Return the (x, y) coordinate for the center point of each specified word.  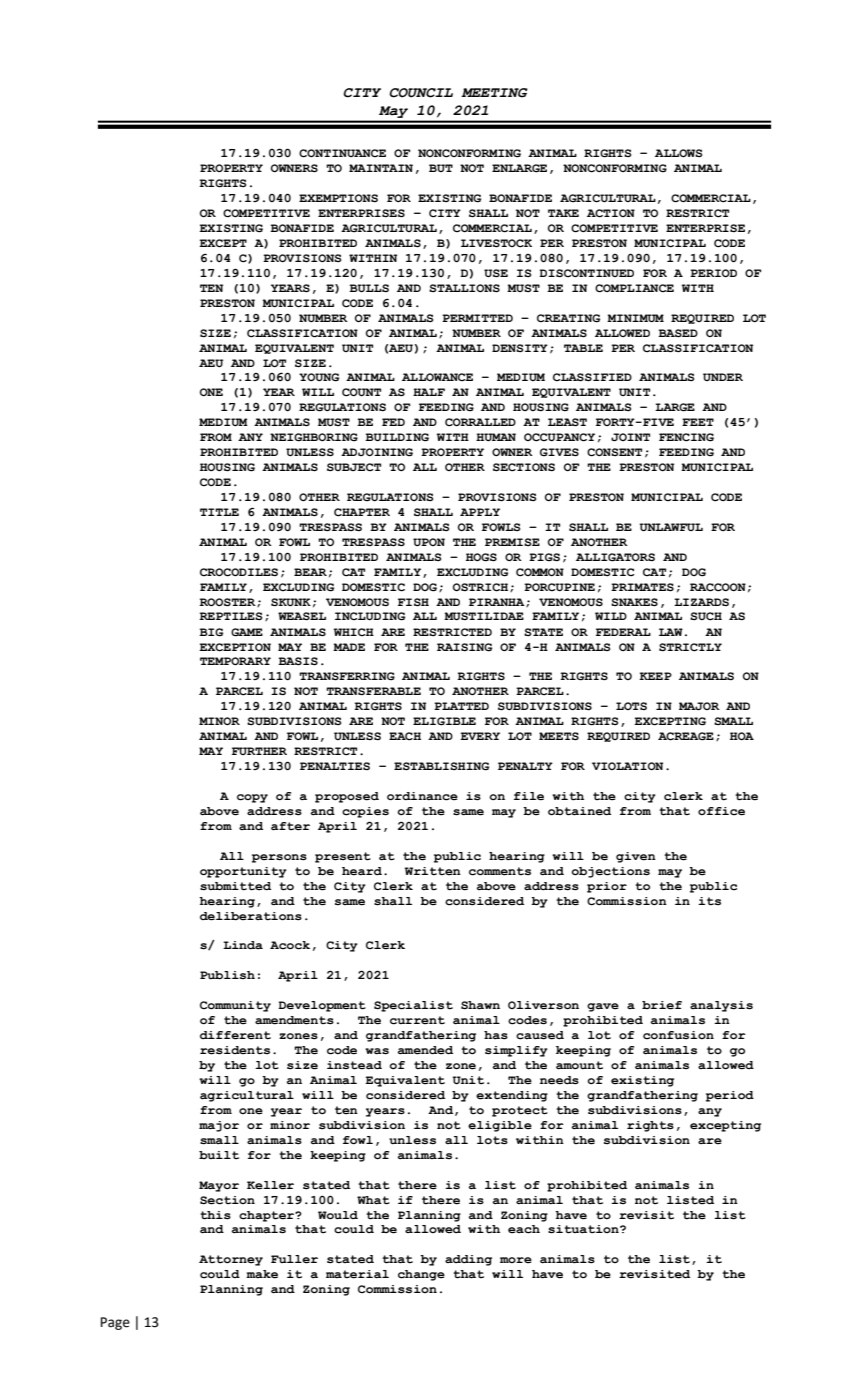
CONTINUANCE (342, 153)
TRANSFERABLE (373, 691)
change (421, 1275)
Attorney (231, 1260)
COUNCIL (421, 93)
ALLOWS (678, 153)
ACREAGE (686, 736)
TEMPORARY (235, 661)
